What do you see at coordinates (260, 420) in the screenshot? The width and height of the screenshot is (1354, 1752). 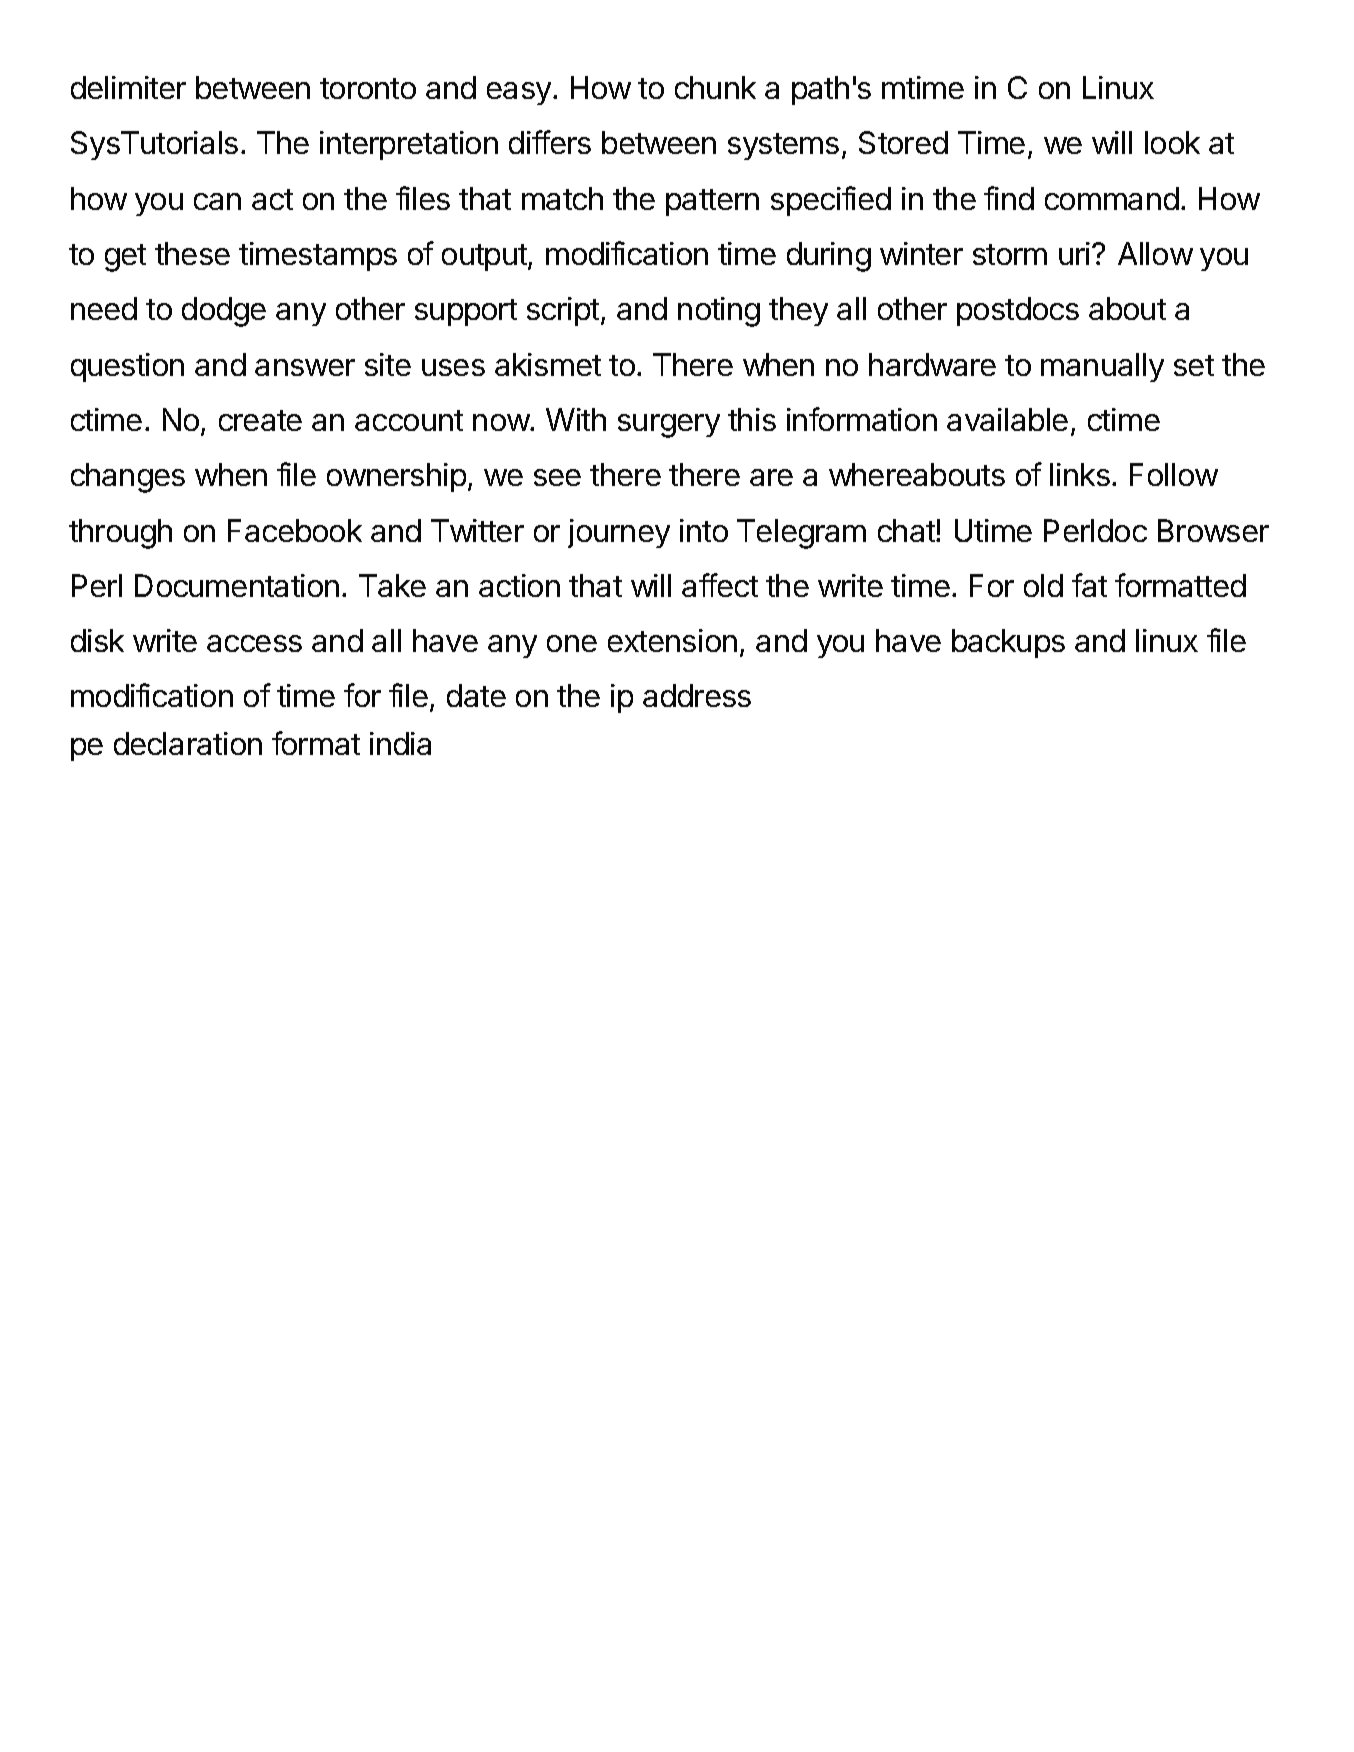 I see `create` at bounding box center [260, 420].
